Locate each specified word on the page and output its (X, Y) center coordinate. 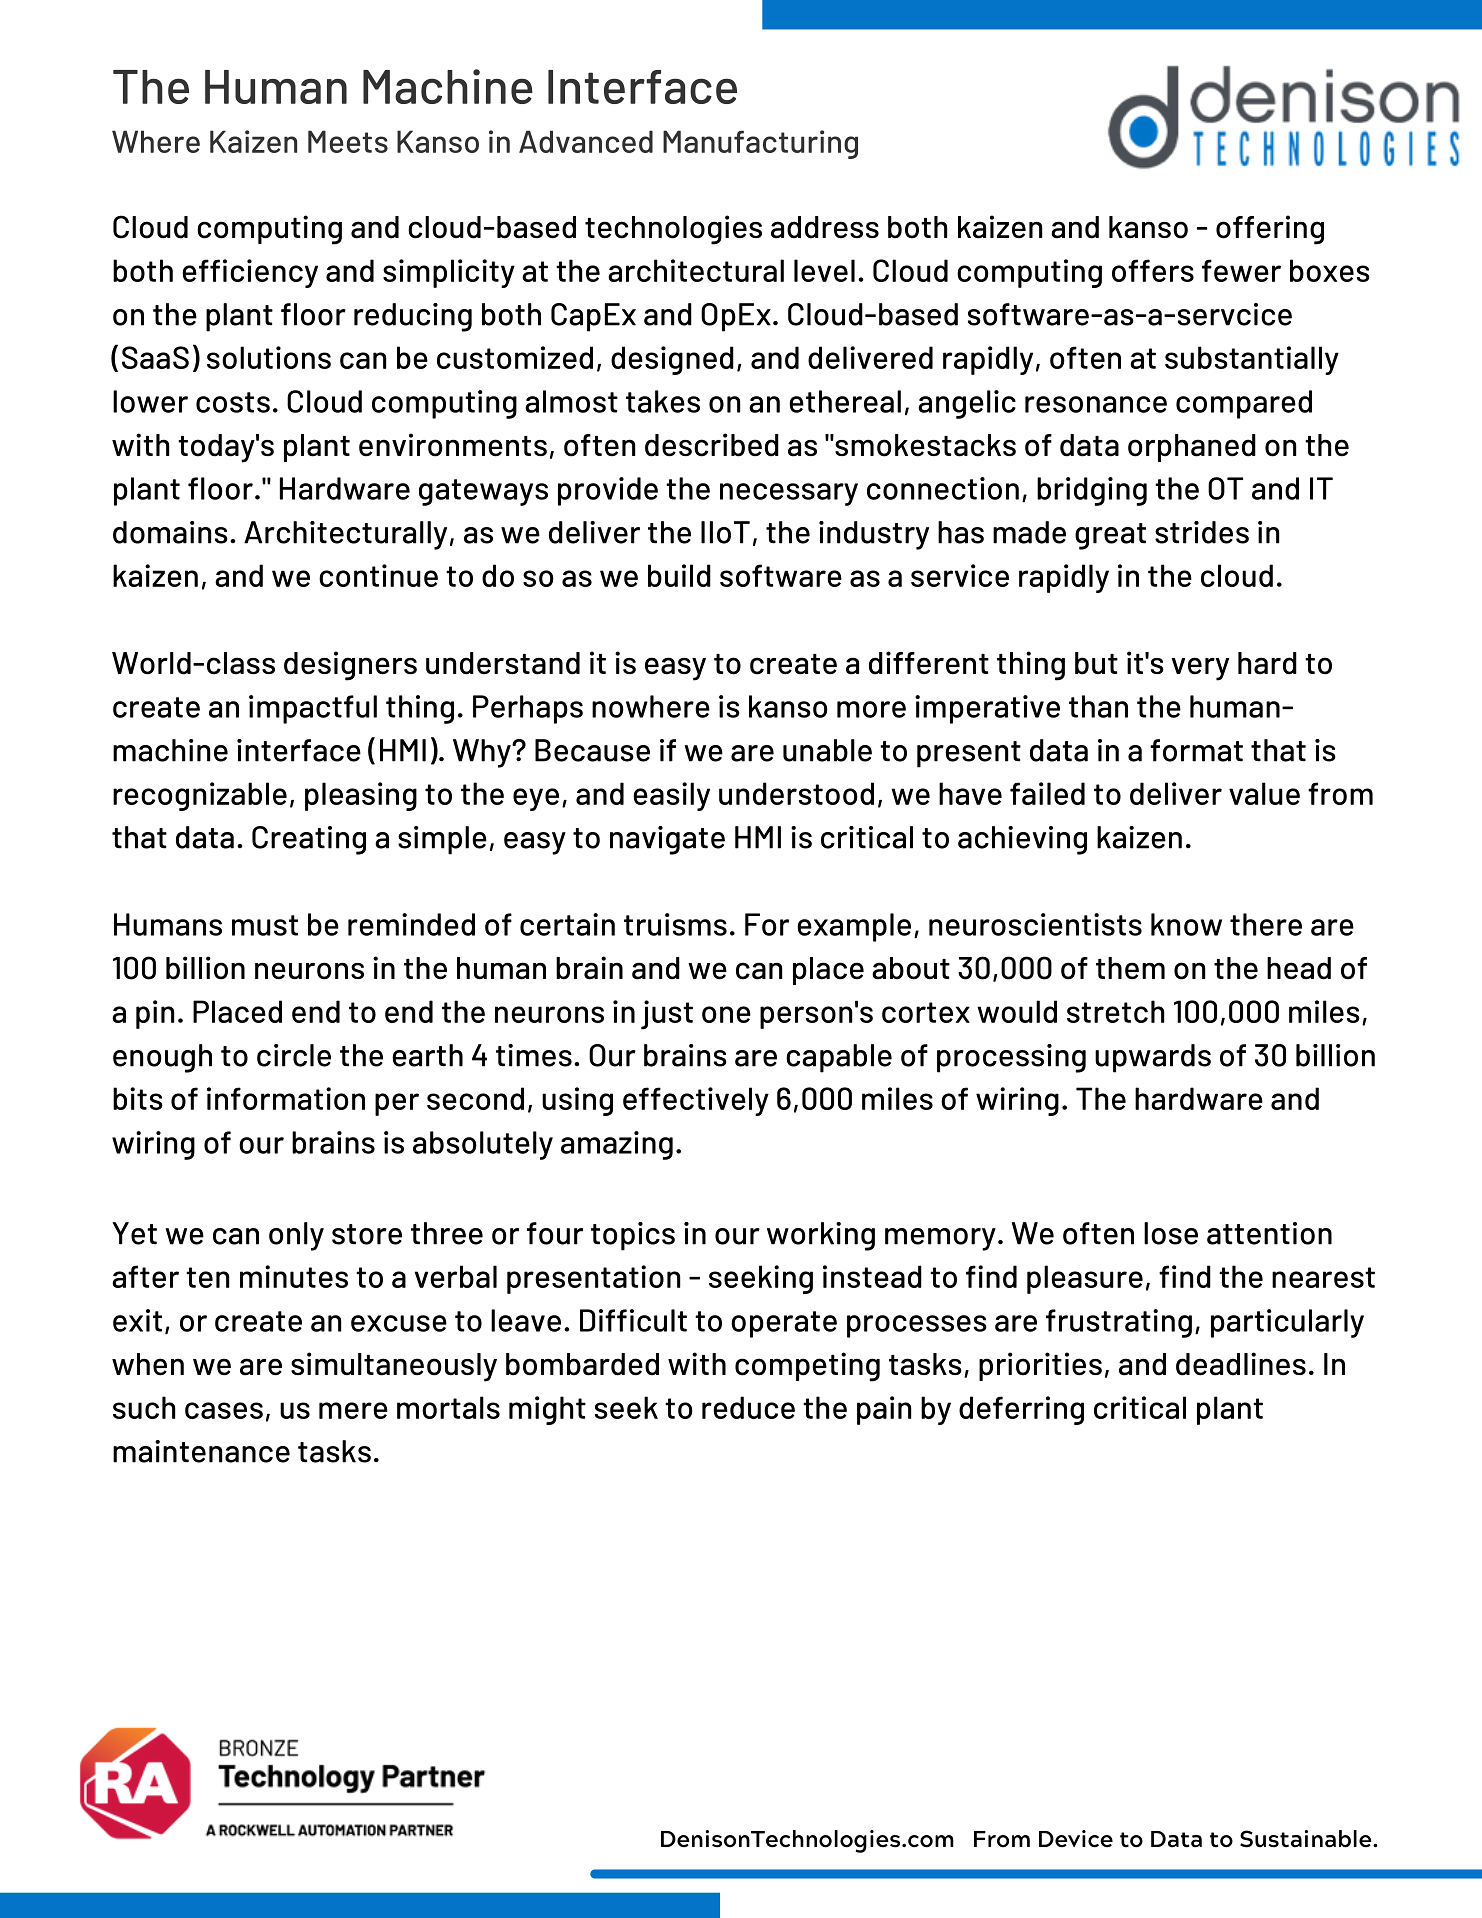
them (1130, 968)
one (726, 1014)
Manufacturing (760, 144)
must (265, 925)
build (679, 575)
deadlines (1241, 1364)
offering (1270, 230)
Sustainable (1307, 1839)
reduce (748, 1407)
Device (1076, 1839)
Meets (348, 141)
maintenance (201, 1451)
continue (378, 575)
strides (1202, 532)
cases (224, 1410)
